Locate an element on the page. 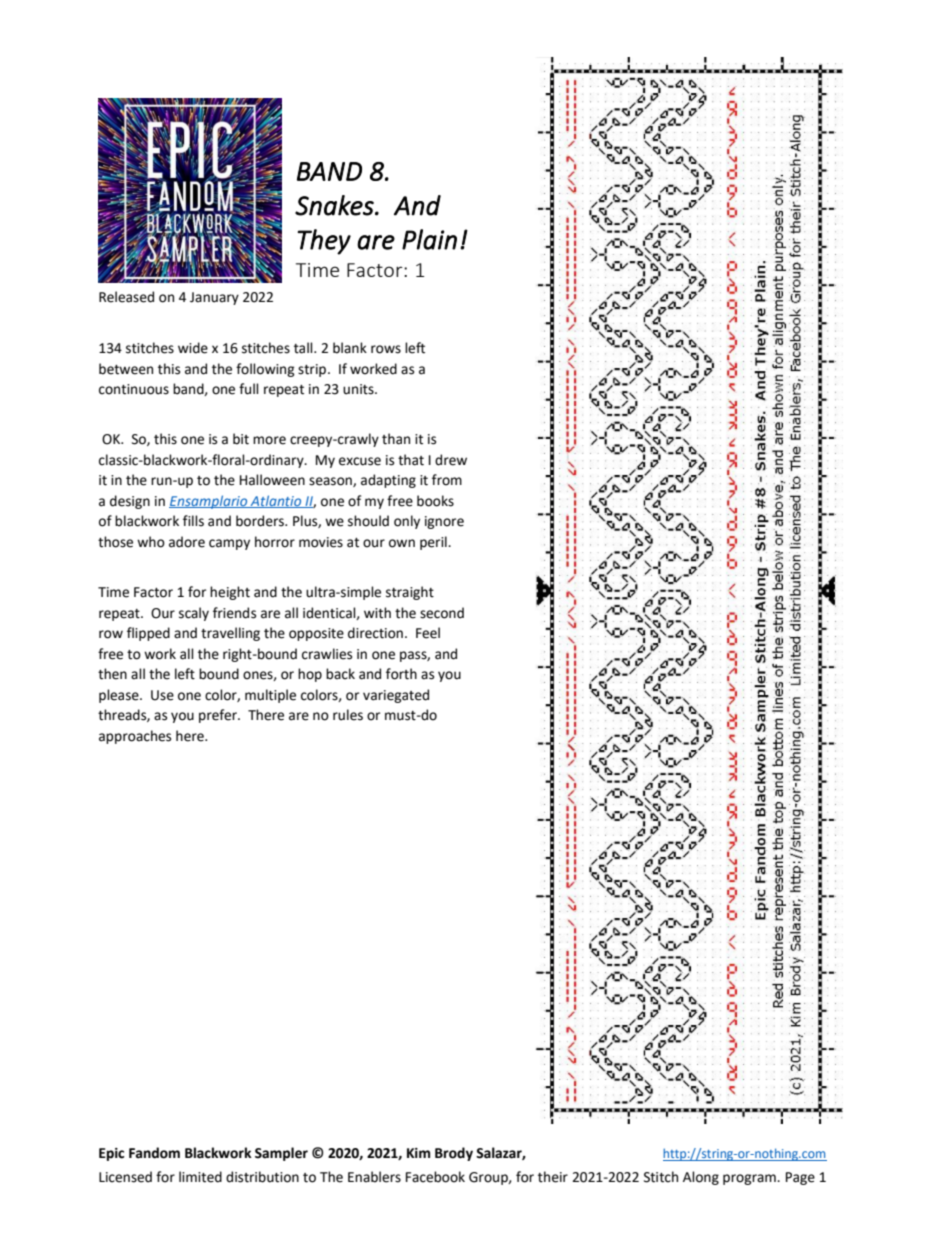 The height and width of the image is (1233, 952). rules is located at coordinates (348, 715).
